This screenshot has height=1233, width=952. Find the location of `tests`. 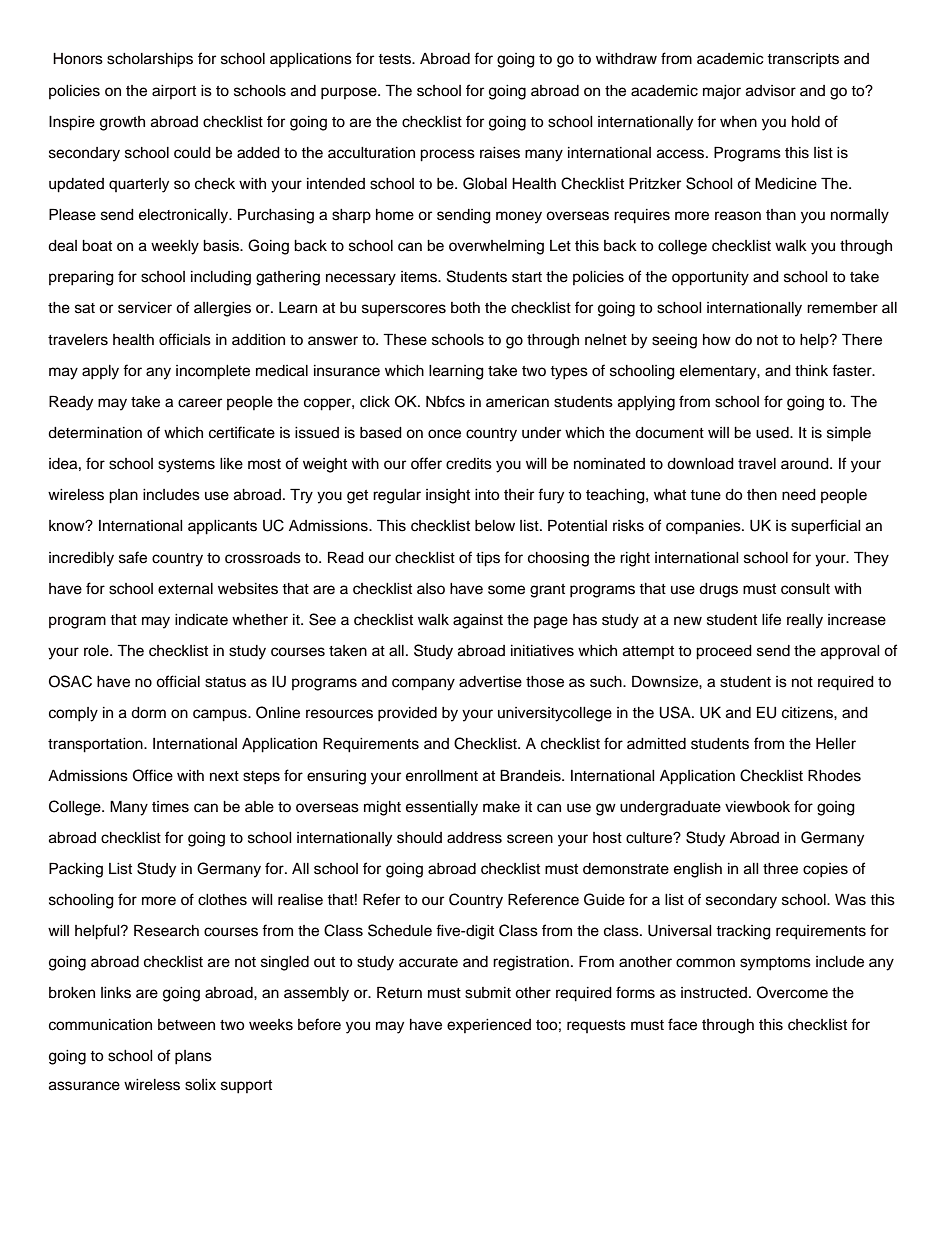

tests is located at coordinates (396, 59).
